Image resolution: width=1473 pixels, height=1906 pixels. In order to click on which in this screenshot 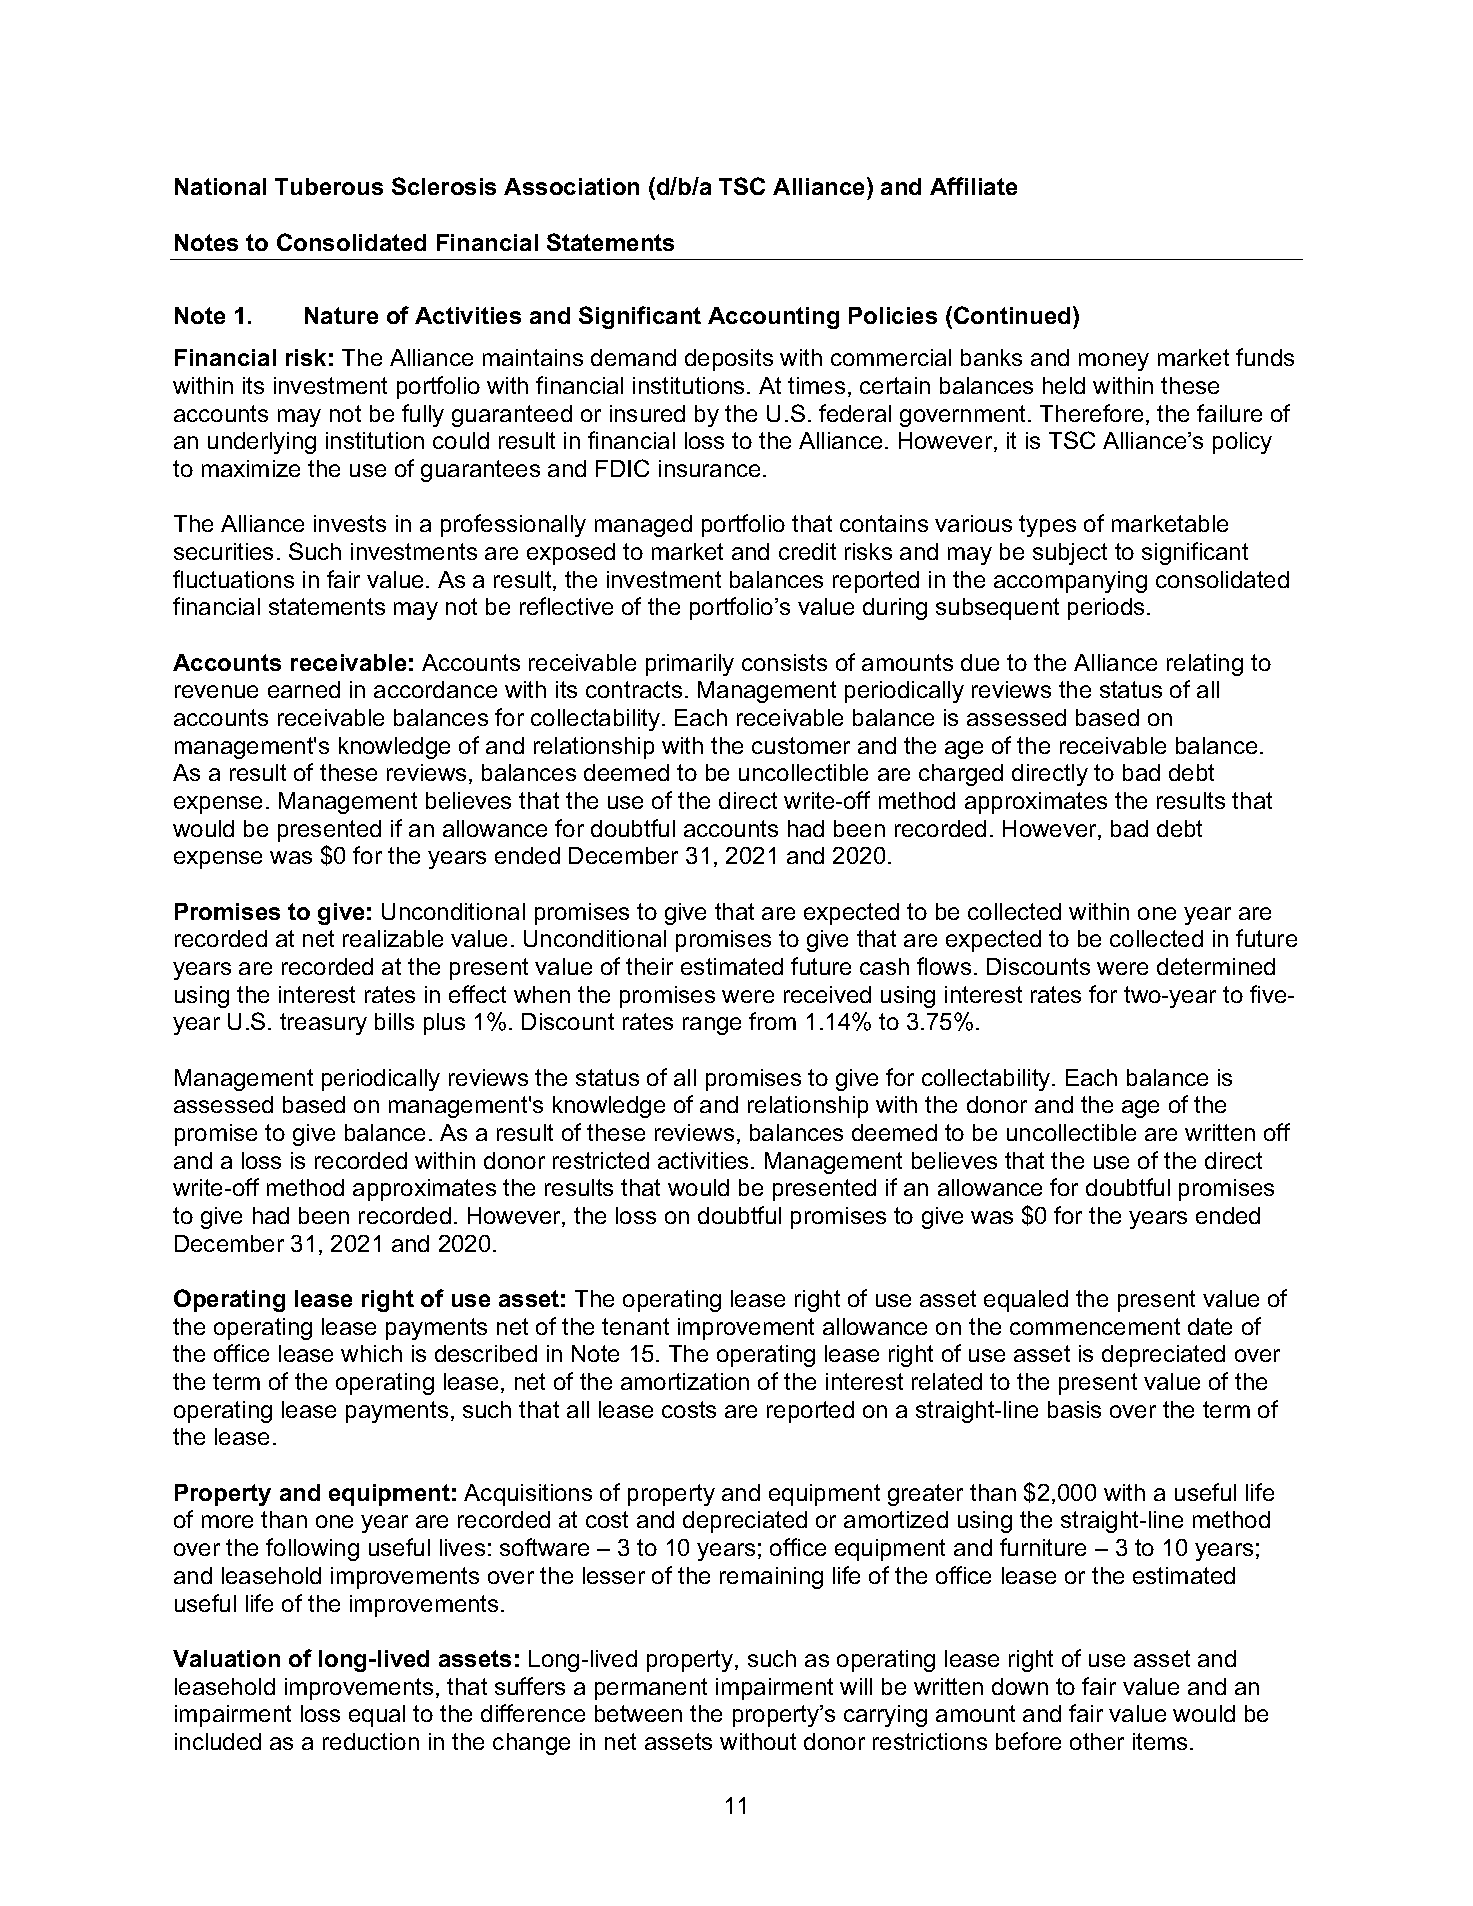, I will do `click(371, 1353)`.
